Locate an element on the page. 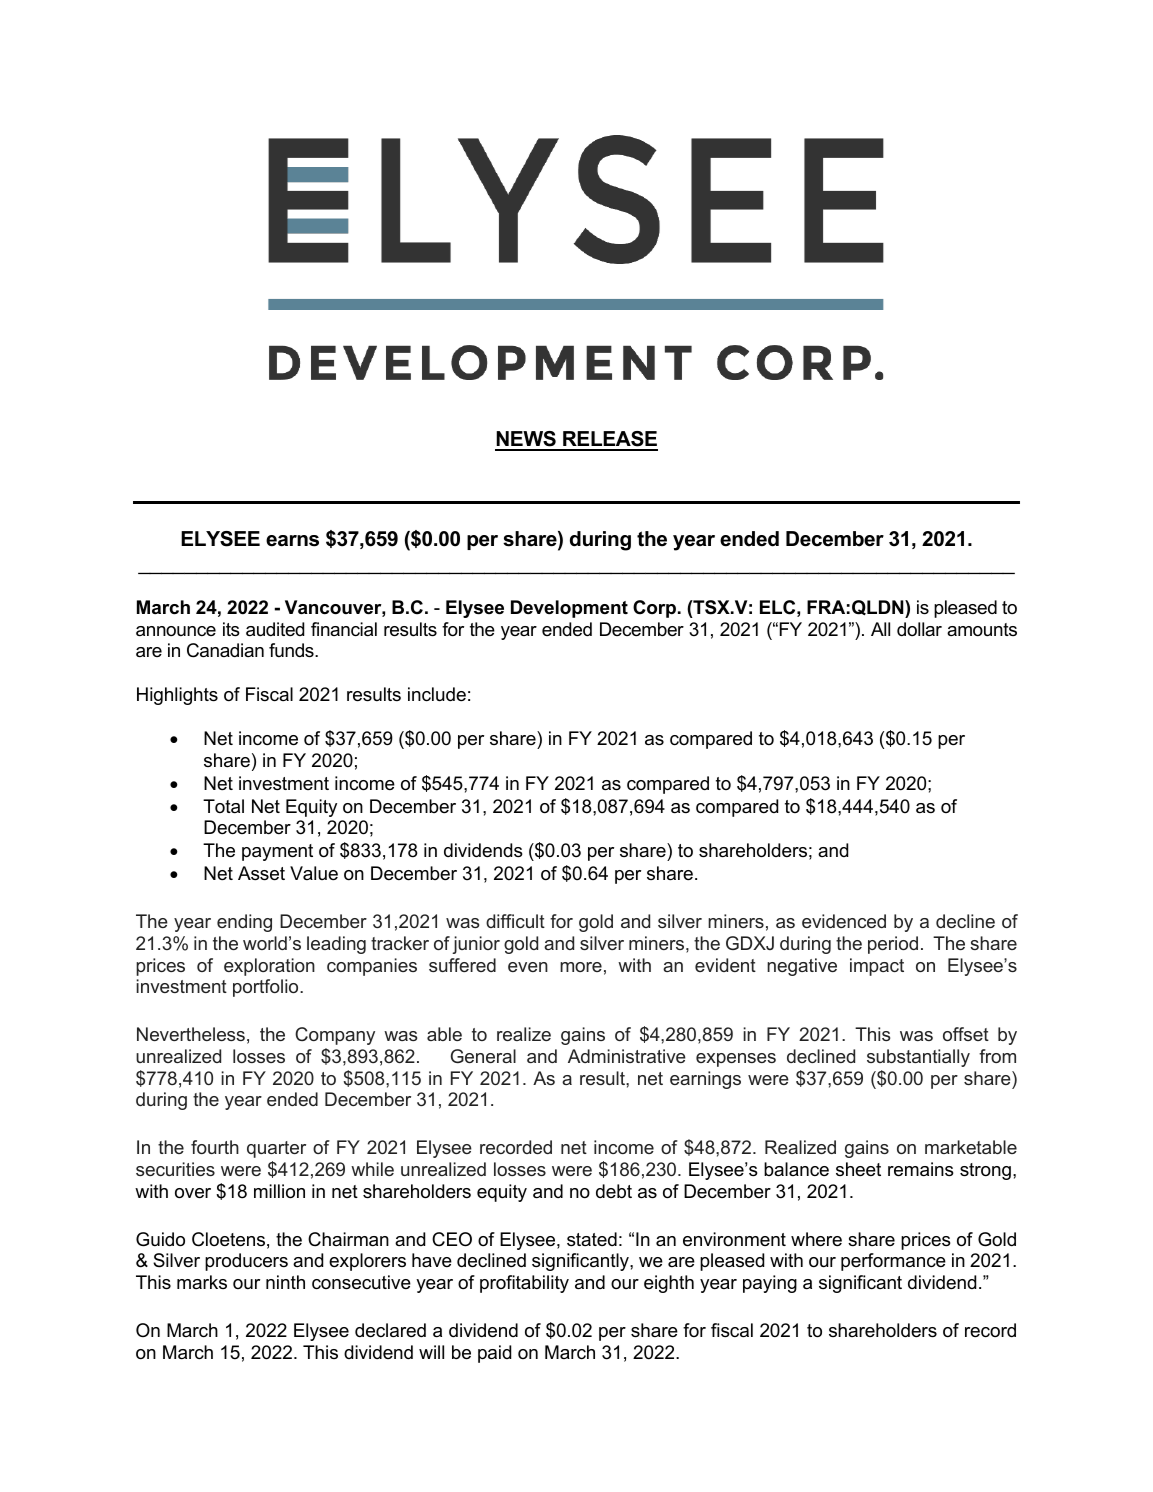 The width and height of the image is (1153, 1492). more is located at coordinates (581, 967).
